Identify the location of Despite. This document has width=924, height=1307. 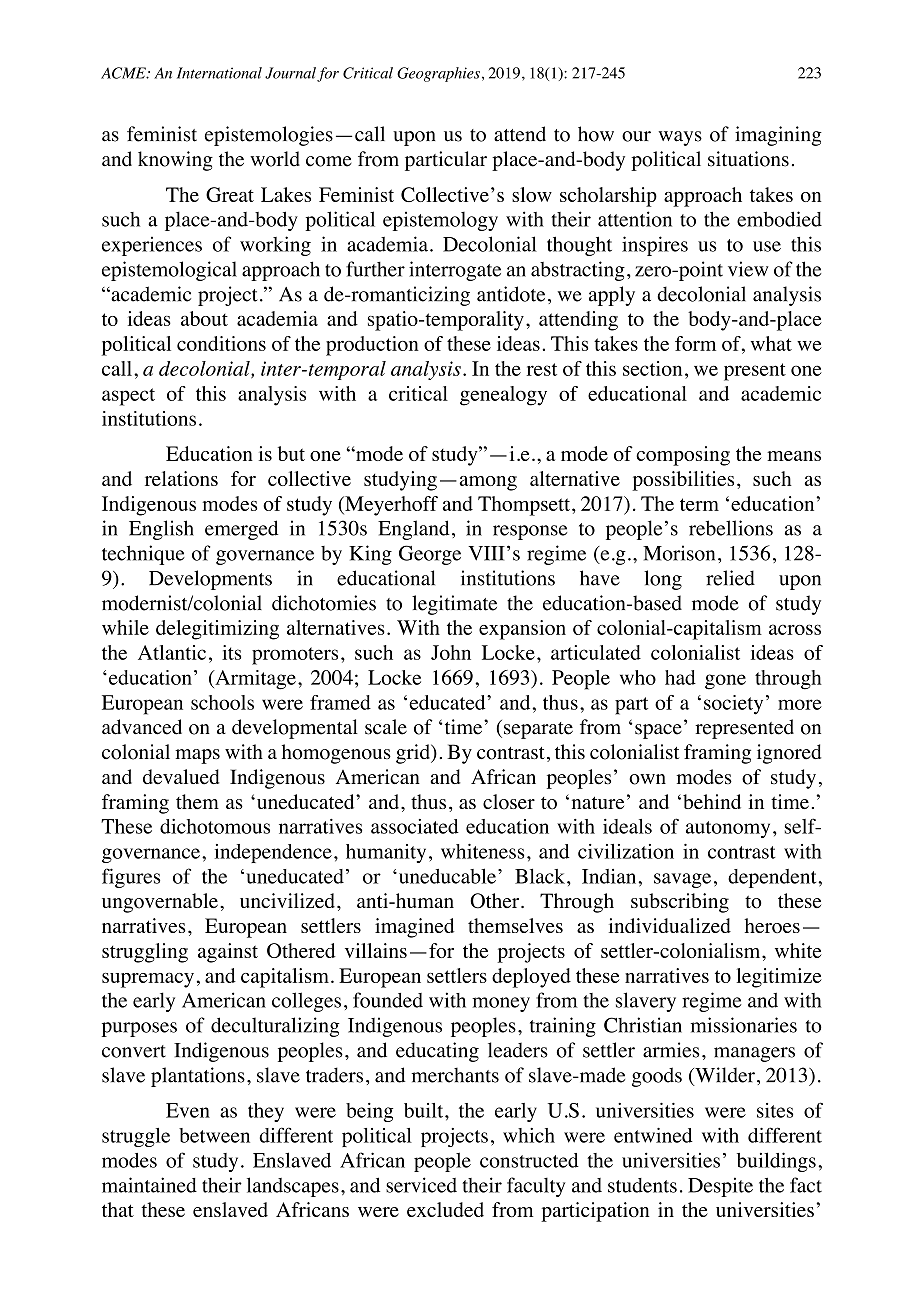
(720, 1187).
